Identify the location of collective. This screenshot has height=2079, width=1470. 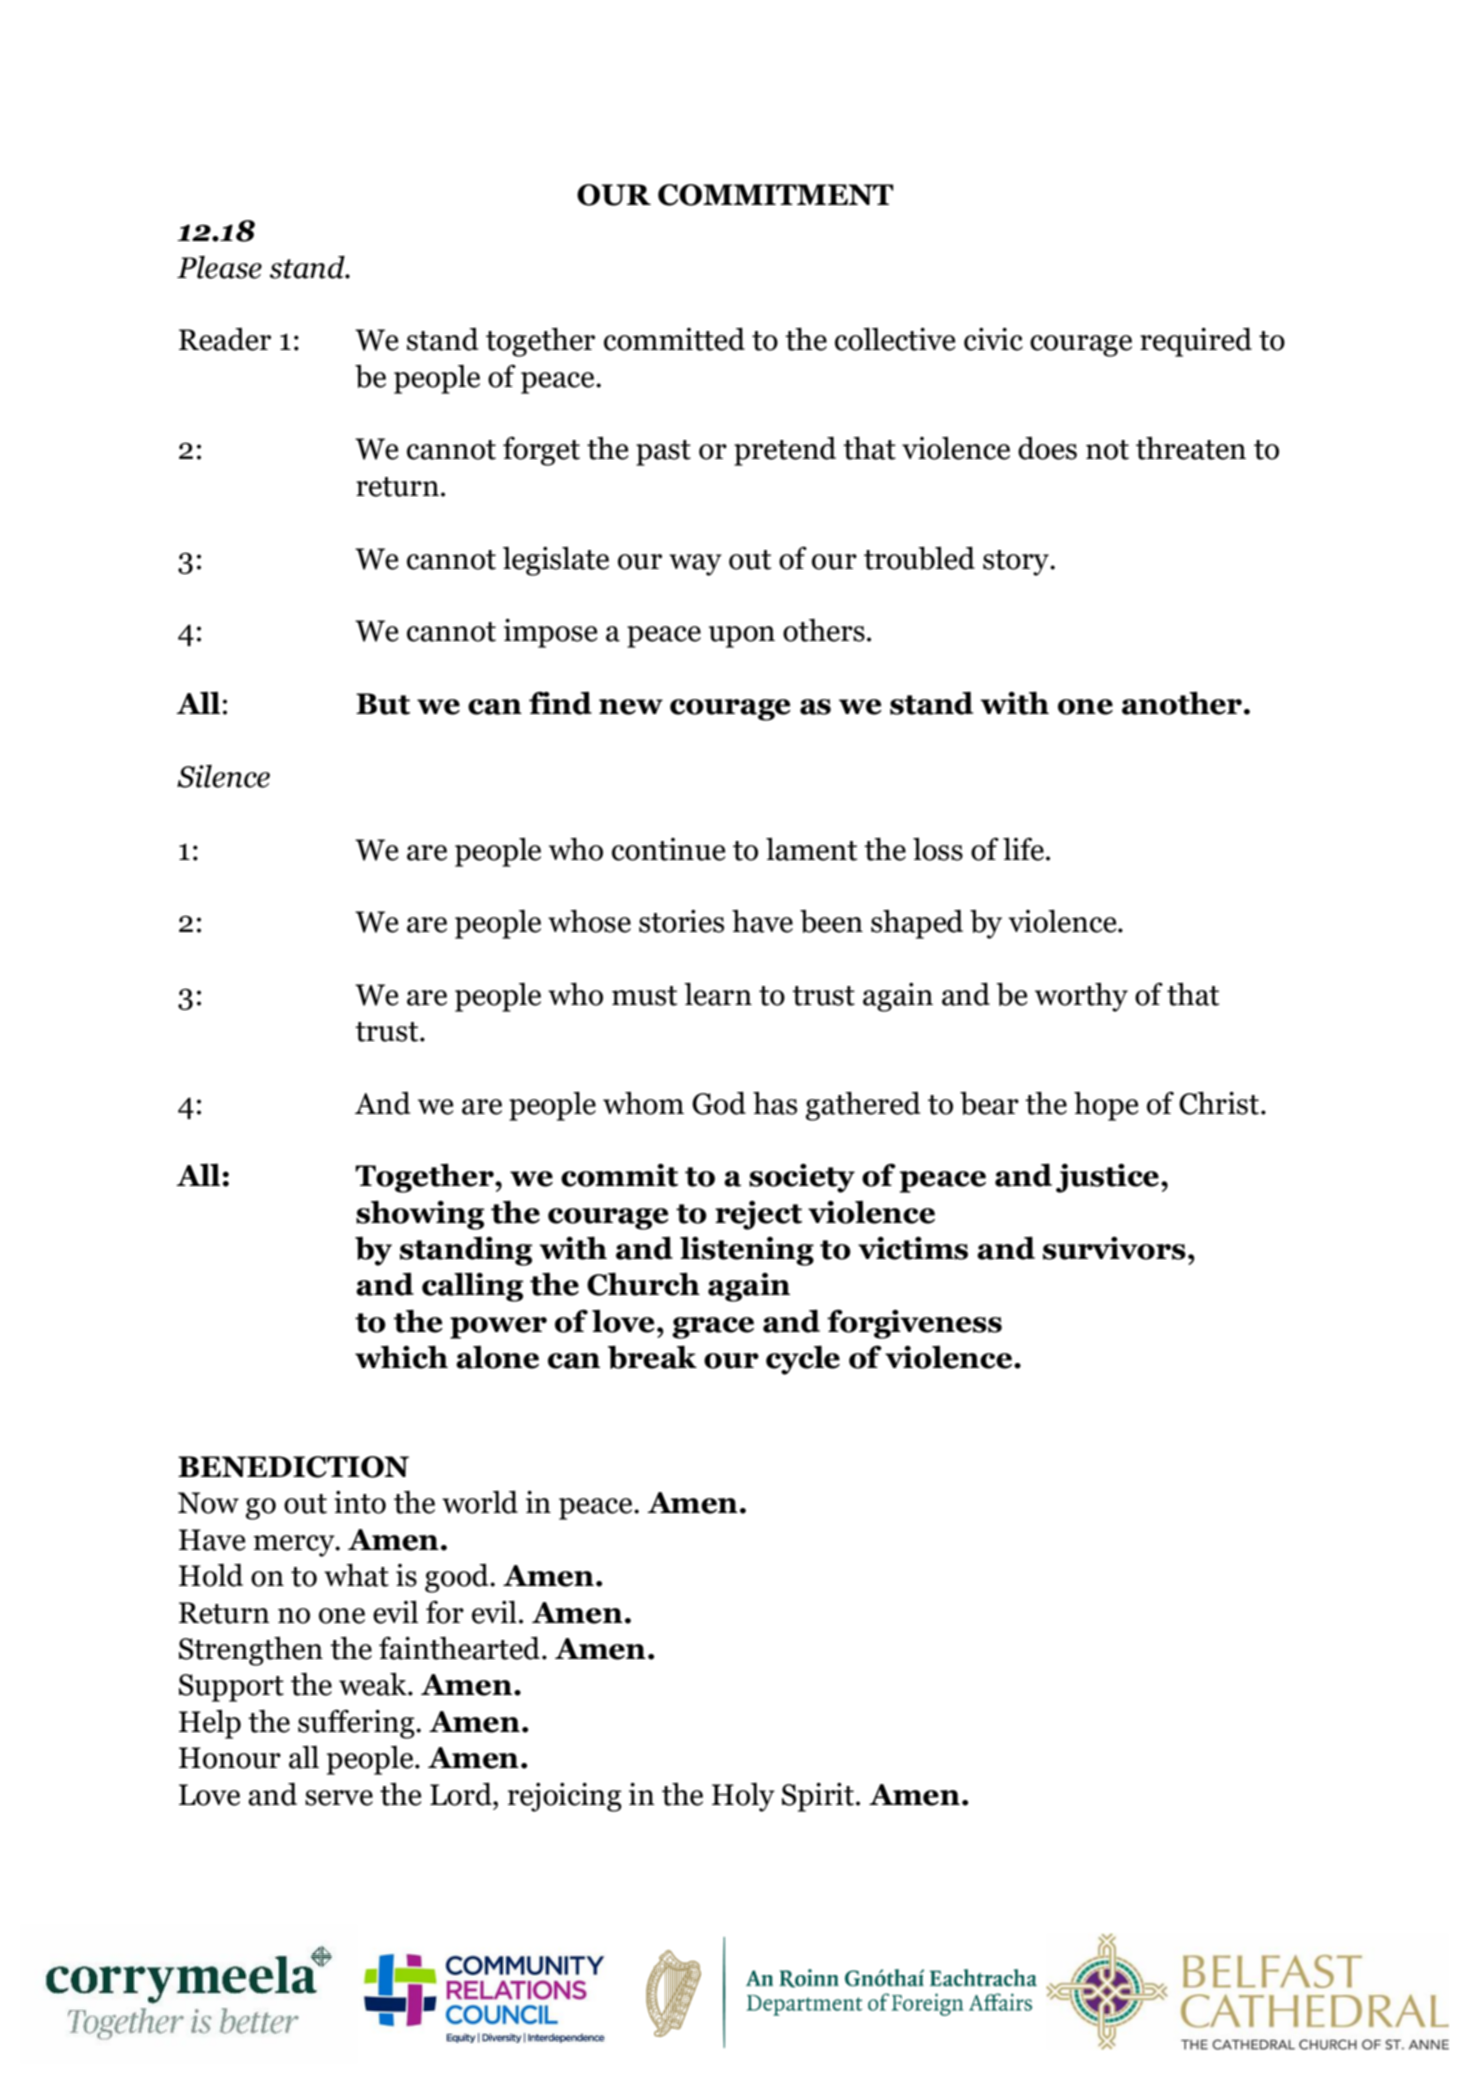
(895, 339).
